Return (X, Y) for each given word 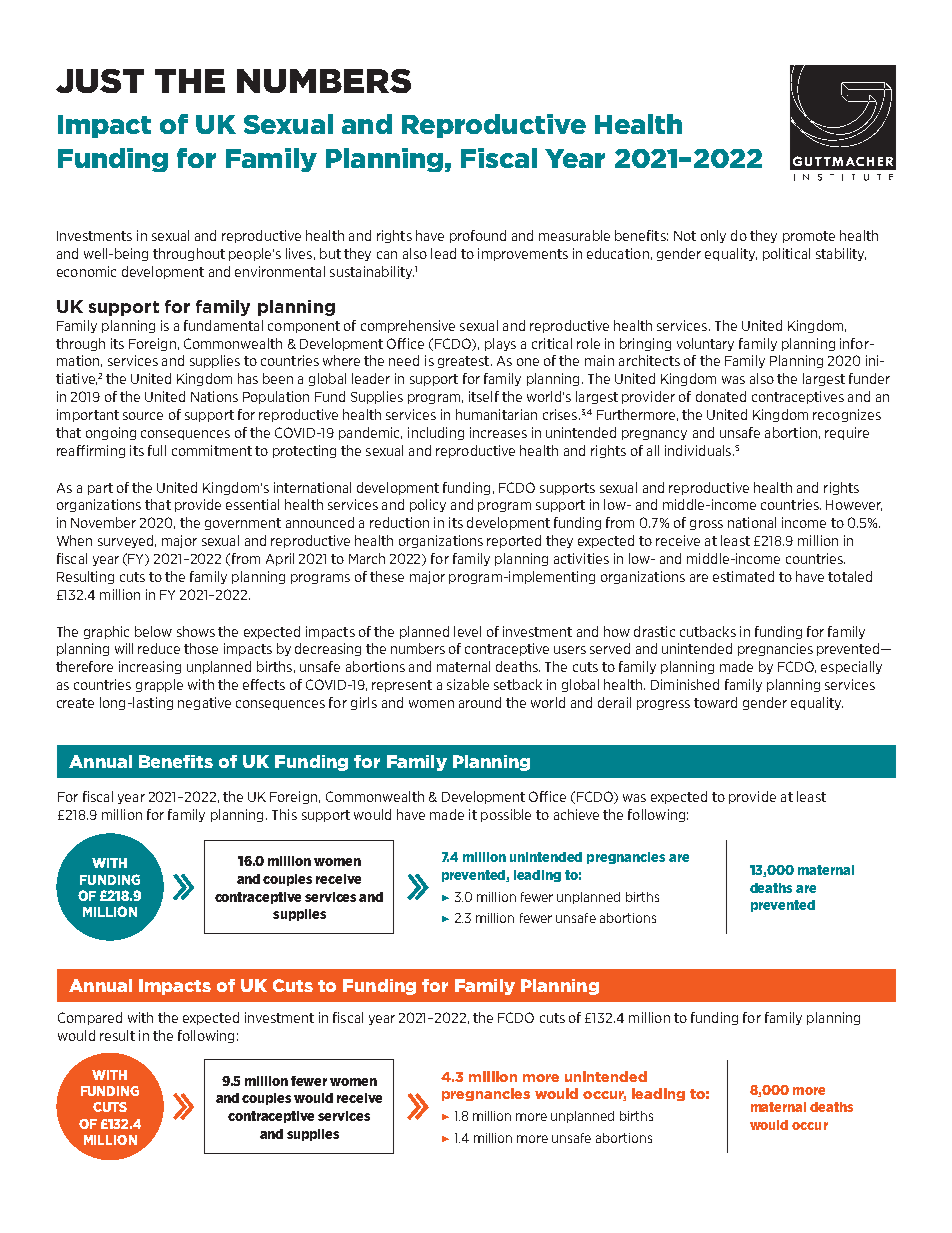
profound (478, 236)
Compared (90, 1018)
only (713, 236)
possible (506, 815)
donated (721, 396)
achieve (576, 814)
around (480, 702)
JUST (100, 81)
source (143, 416)
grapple (159, 685)
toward (715, 702)
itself (484, 396)
